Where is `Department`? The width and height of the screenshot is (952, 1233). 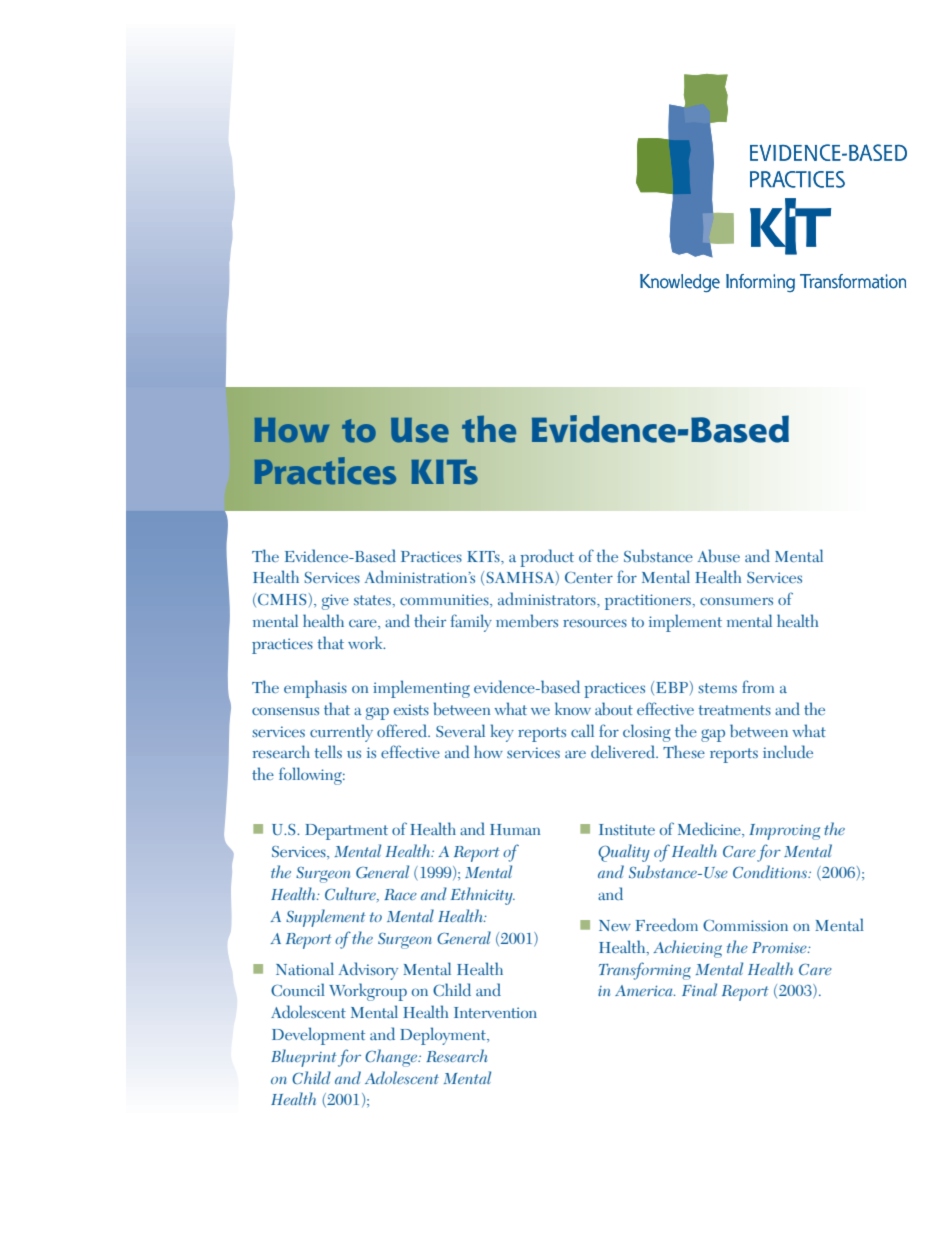 Department is located at coordinates (346, 832).
